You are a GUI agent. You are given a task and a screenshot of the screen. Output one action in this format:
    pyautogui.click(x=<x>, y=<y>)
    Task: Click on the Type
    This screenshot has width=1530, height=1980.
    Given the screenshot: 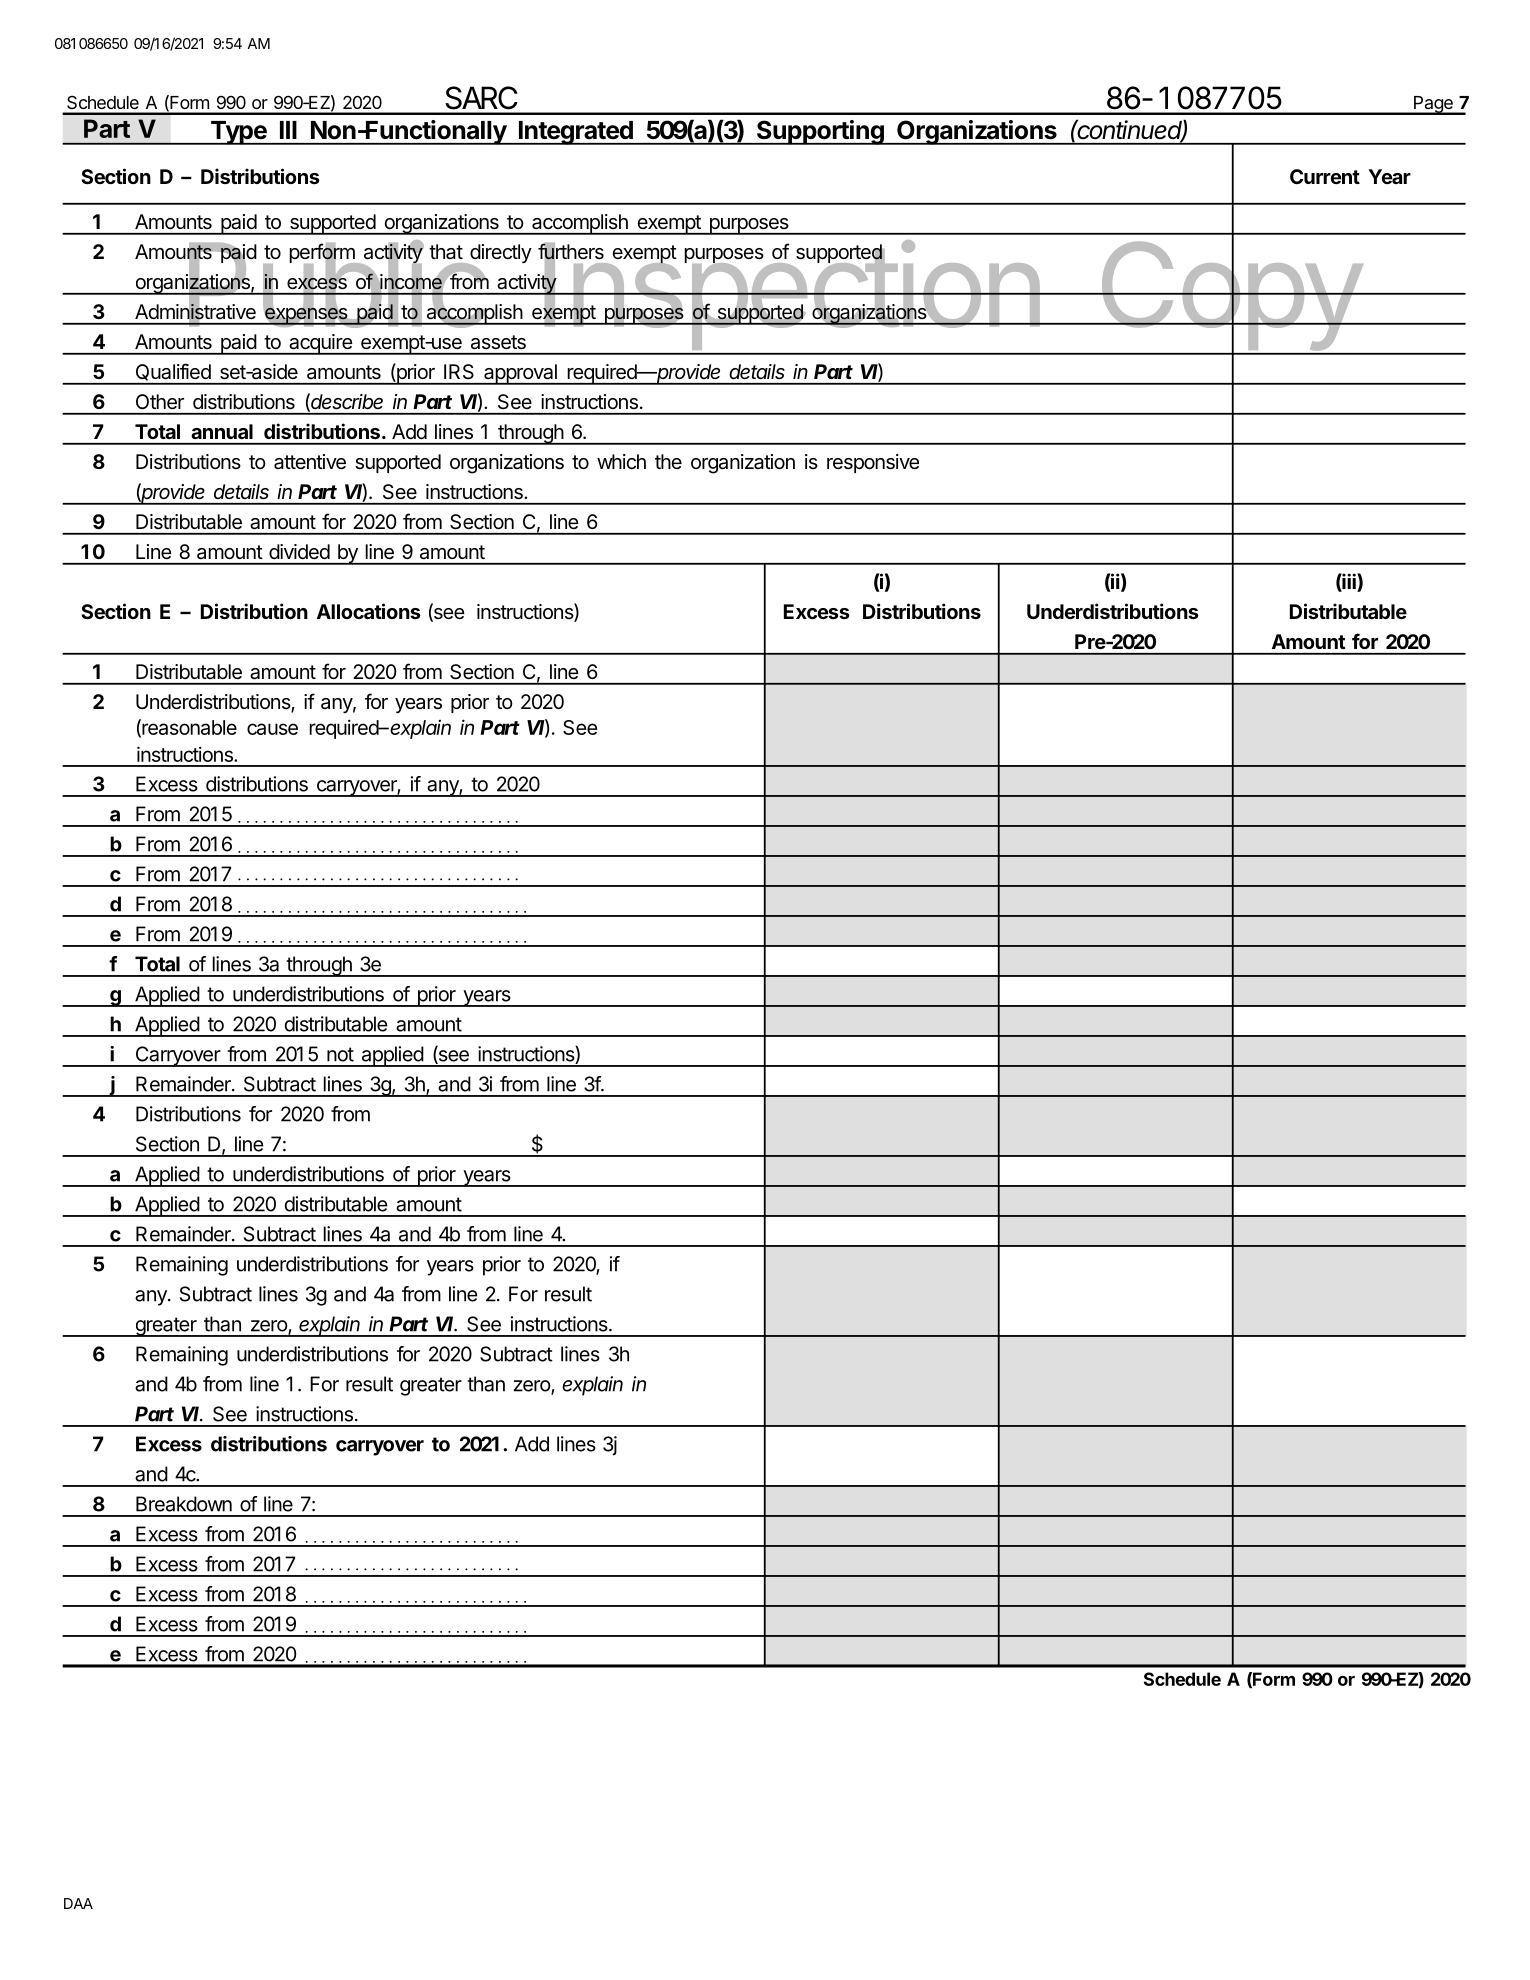 What is the action you would take?
    pyautogui.click(x=238, y=133)
